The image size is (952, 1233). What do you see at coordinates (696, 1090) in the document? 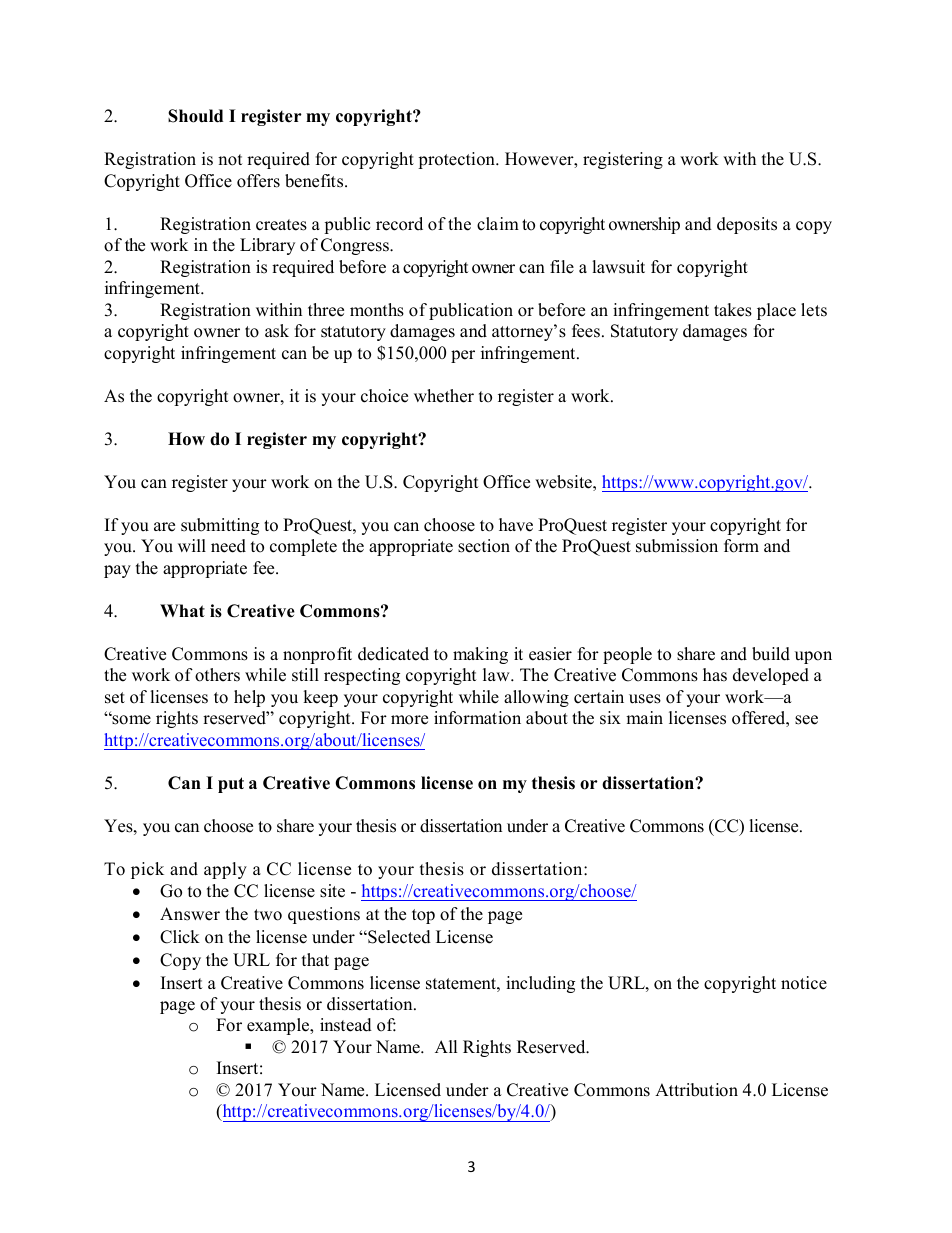
I see `Attribution` at bounding box center [696, 1090].
